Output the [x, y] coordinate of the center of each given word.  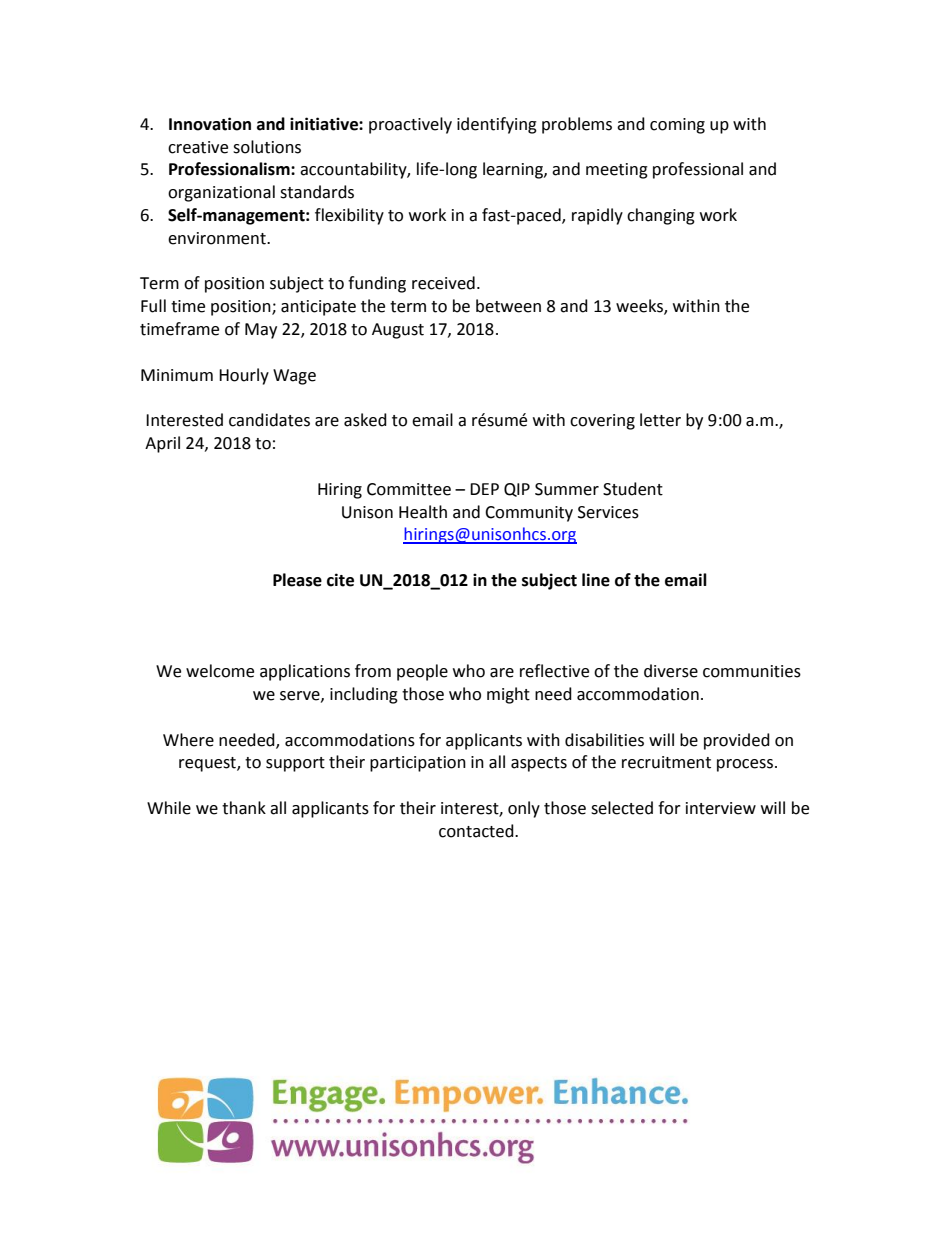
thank [244, 808]
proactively [410, 125]
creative [198, 147]
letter [660, 420]
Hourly [244, 376]
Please [297, 580]
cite [340, 580]
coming [677, 126]
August [398, 331]
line [596, 580]
